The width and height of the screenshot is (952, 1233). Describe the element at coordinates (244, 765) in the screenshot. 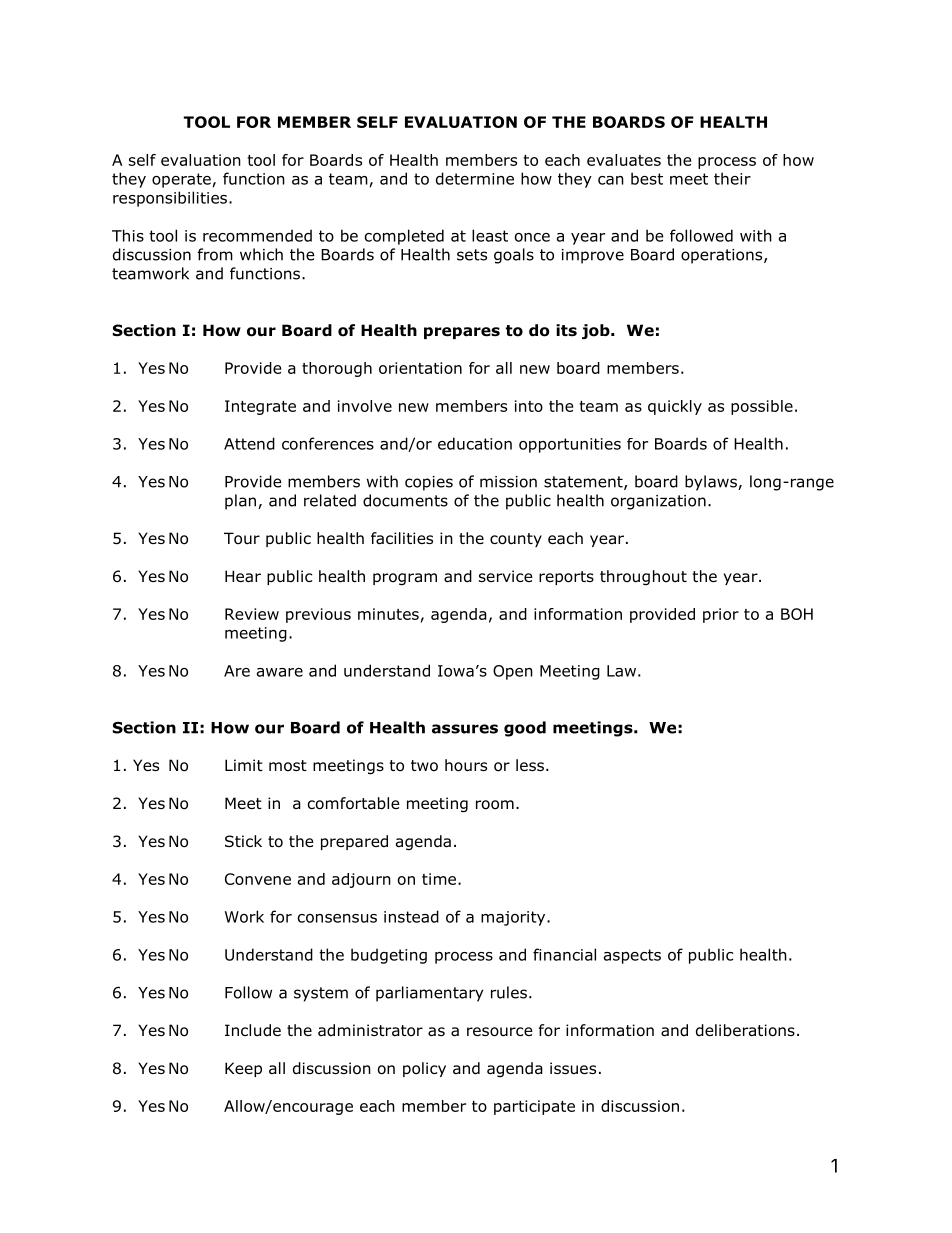

I see `Limit` at that location.
